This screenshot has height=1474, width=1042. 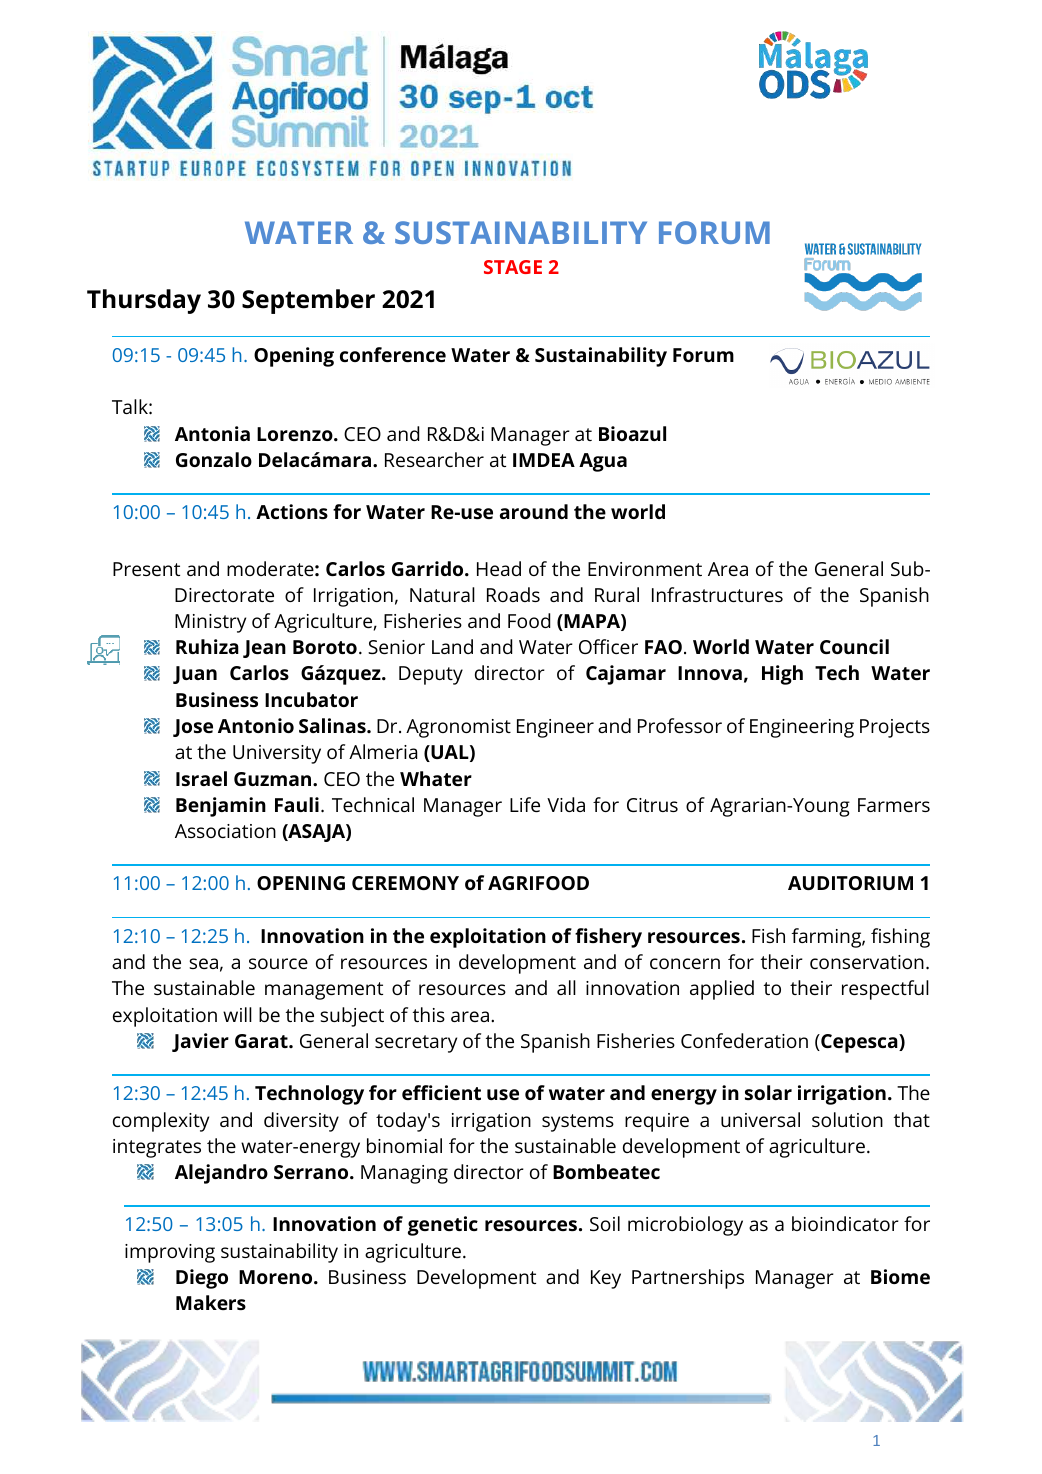 I want to click on AUDITORIUM, so click(x=850, y=883).
